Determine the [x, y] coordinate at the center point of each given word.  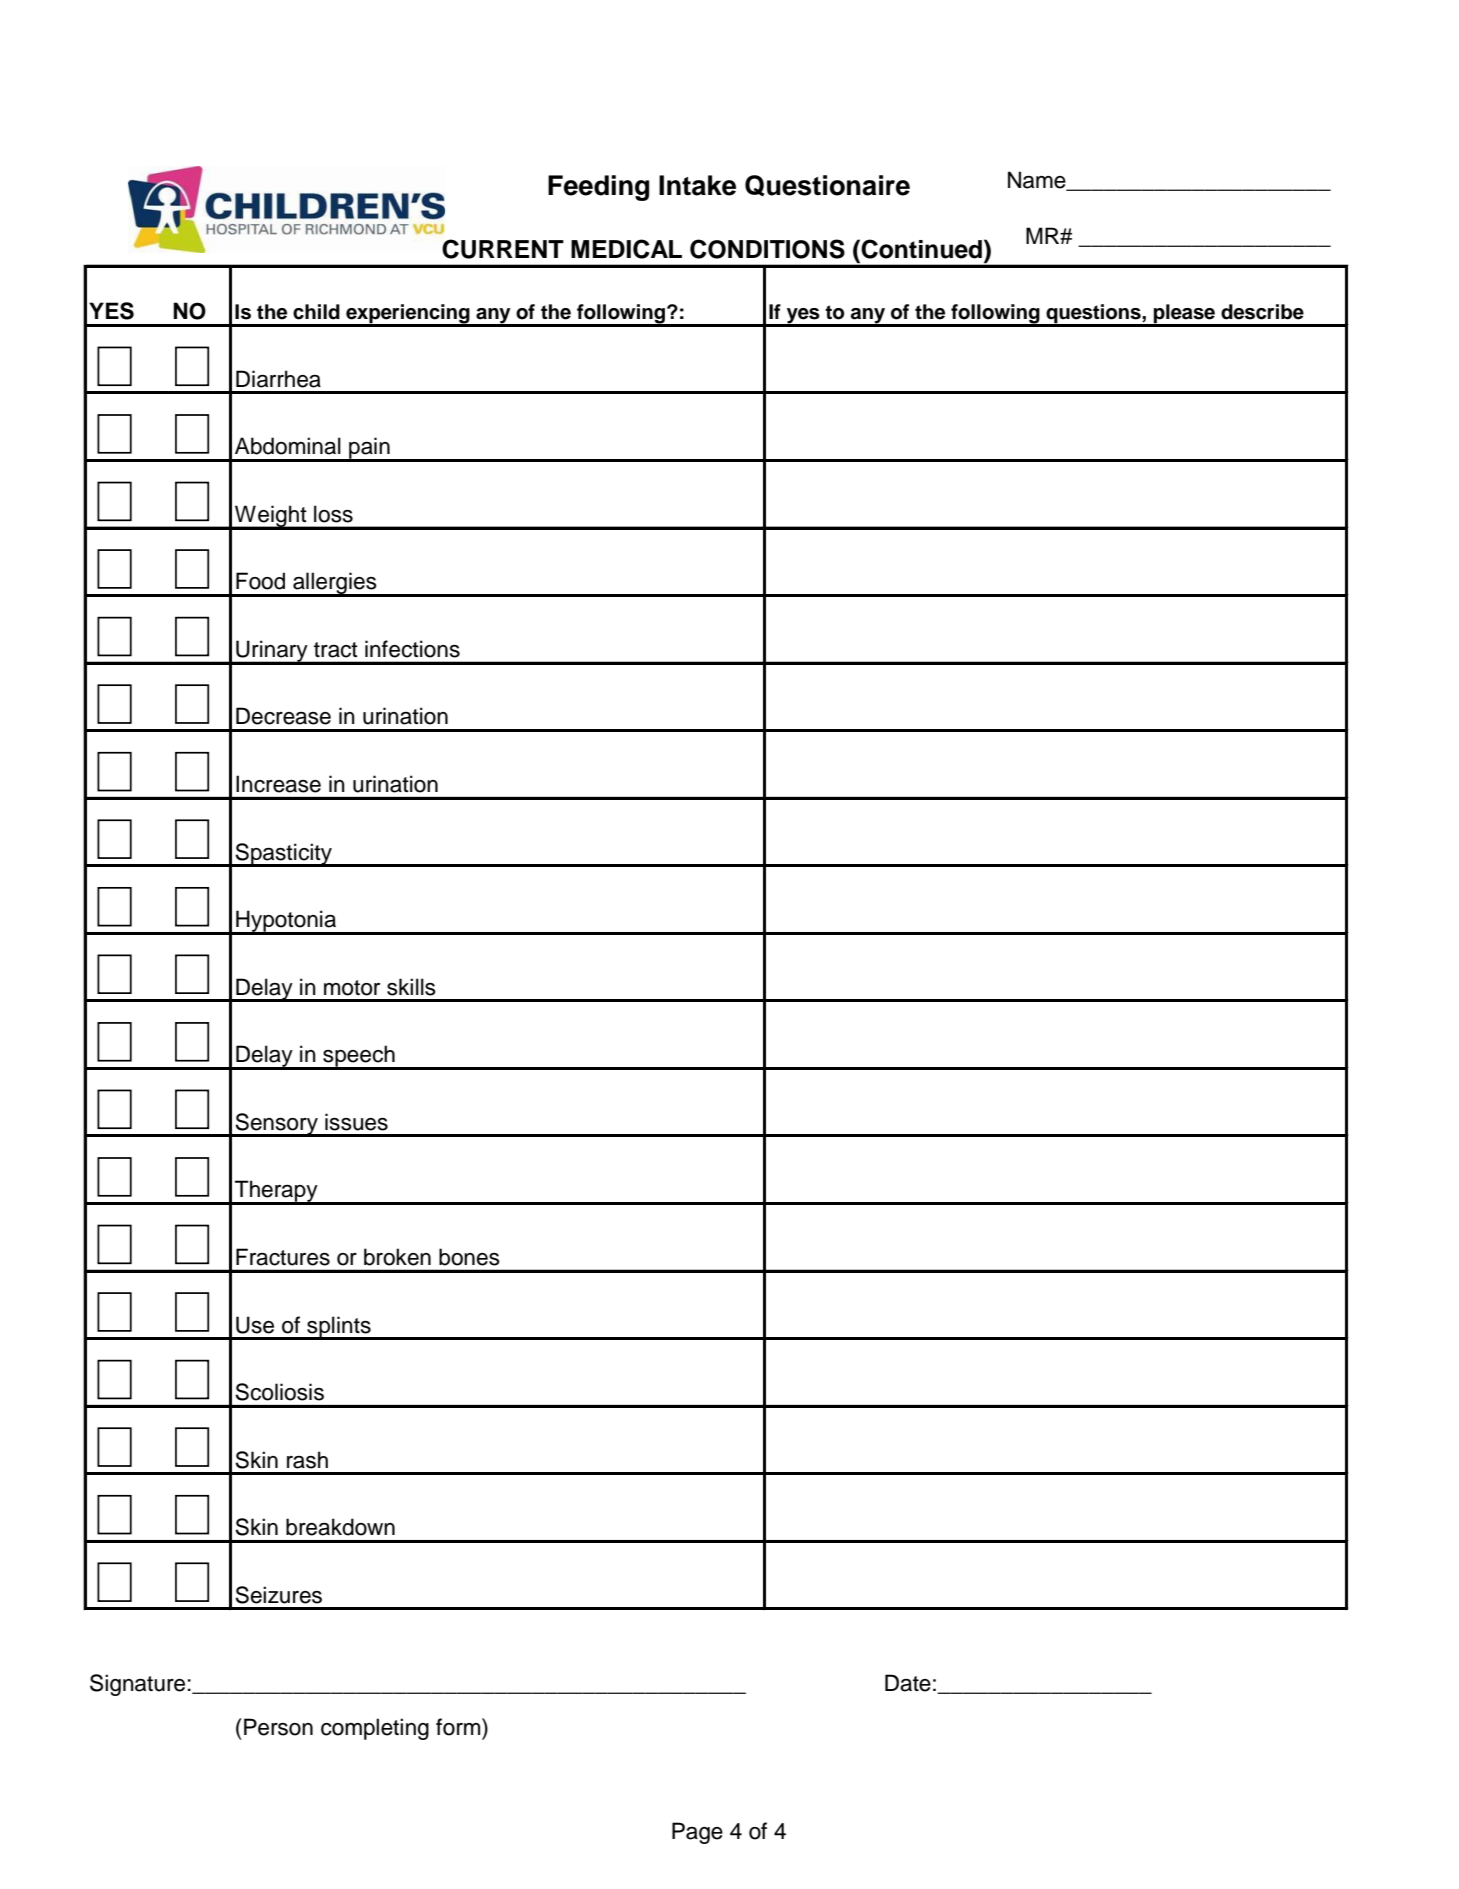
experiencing [408, 315]
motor [352, 988]
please [1184, 315]
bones [469, 1257]
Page [697, 1833]
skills [411, 987]
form [459, 1727]
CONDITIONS [767, 249]
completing [375, 1729]
